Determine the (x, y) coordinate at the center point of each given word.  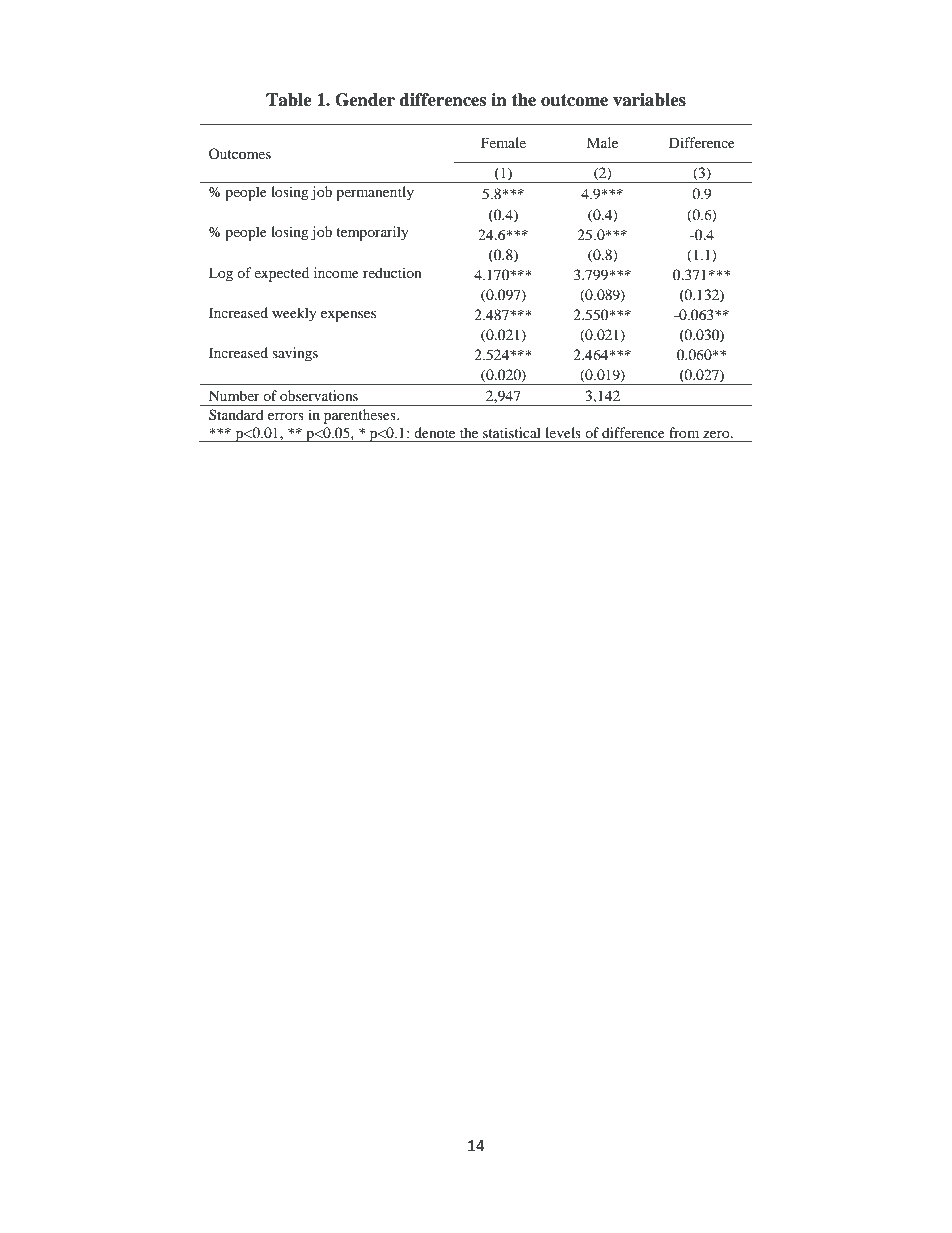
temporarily (372, 233)
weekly (294, 314)
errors (286, 416)
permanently (375, 193)
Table (289, 100)
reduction (392, 272)
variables (649, 100)
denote (434, 432)
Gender (365, 100)
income (336, 272)
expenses (348, 316)
